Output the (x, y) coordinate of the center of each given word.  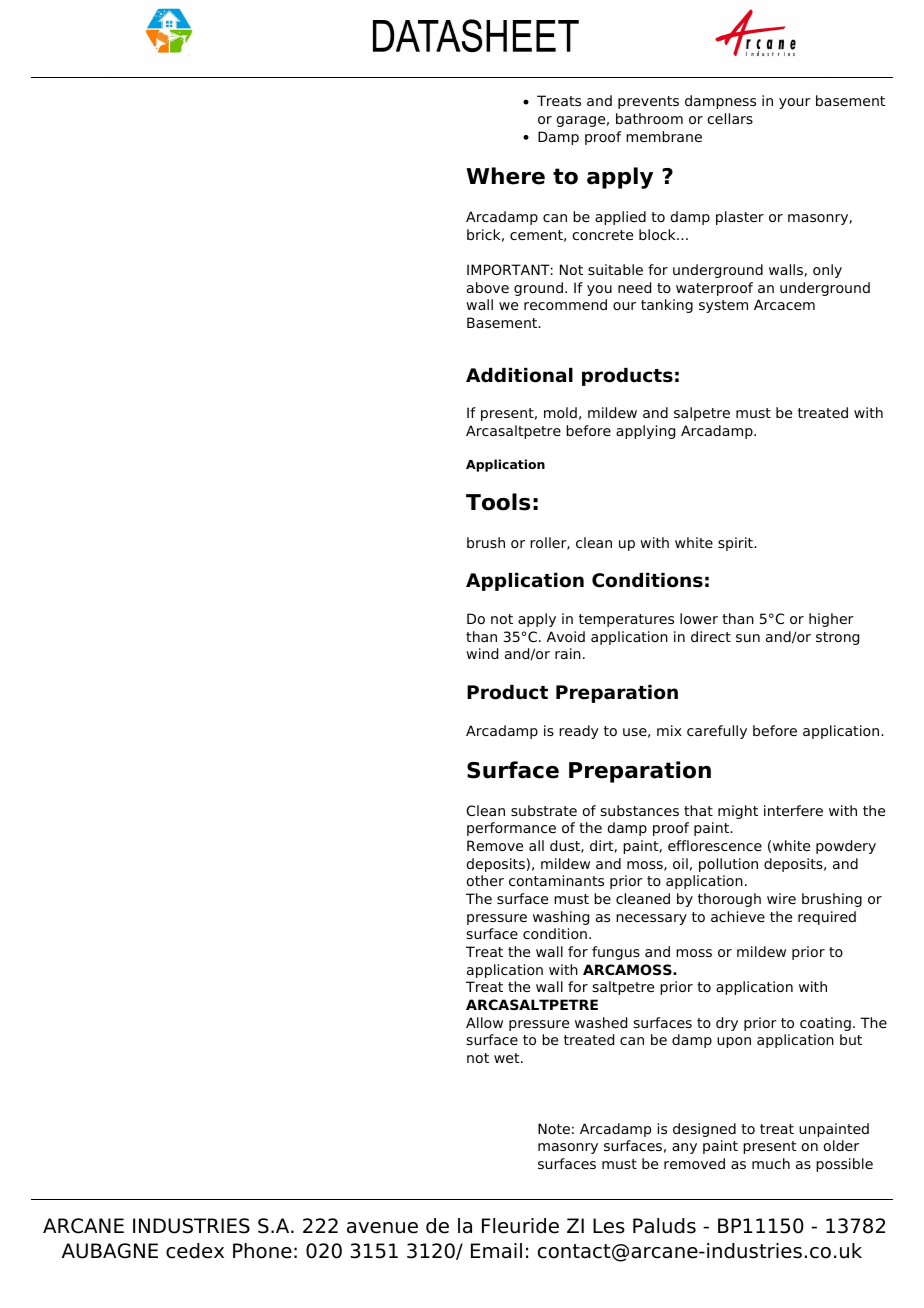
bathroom (649, 118)
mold (560, 412)
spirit (736, 544)
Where (505, 176)
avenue (382, 1228)
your (795, 103)
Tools (498, 502)
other (485, 880)
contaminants (556, 880)
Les (609, 1226)
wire (781, 898)
